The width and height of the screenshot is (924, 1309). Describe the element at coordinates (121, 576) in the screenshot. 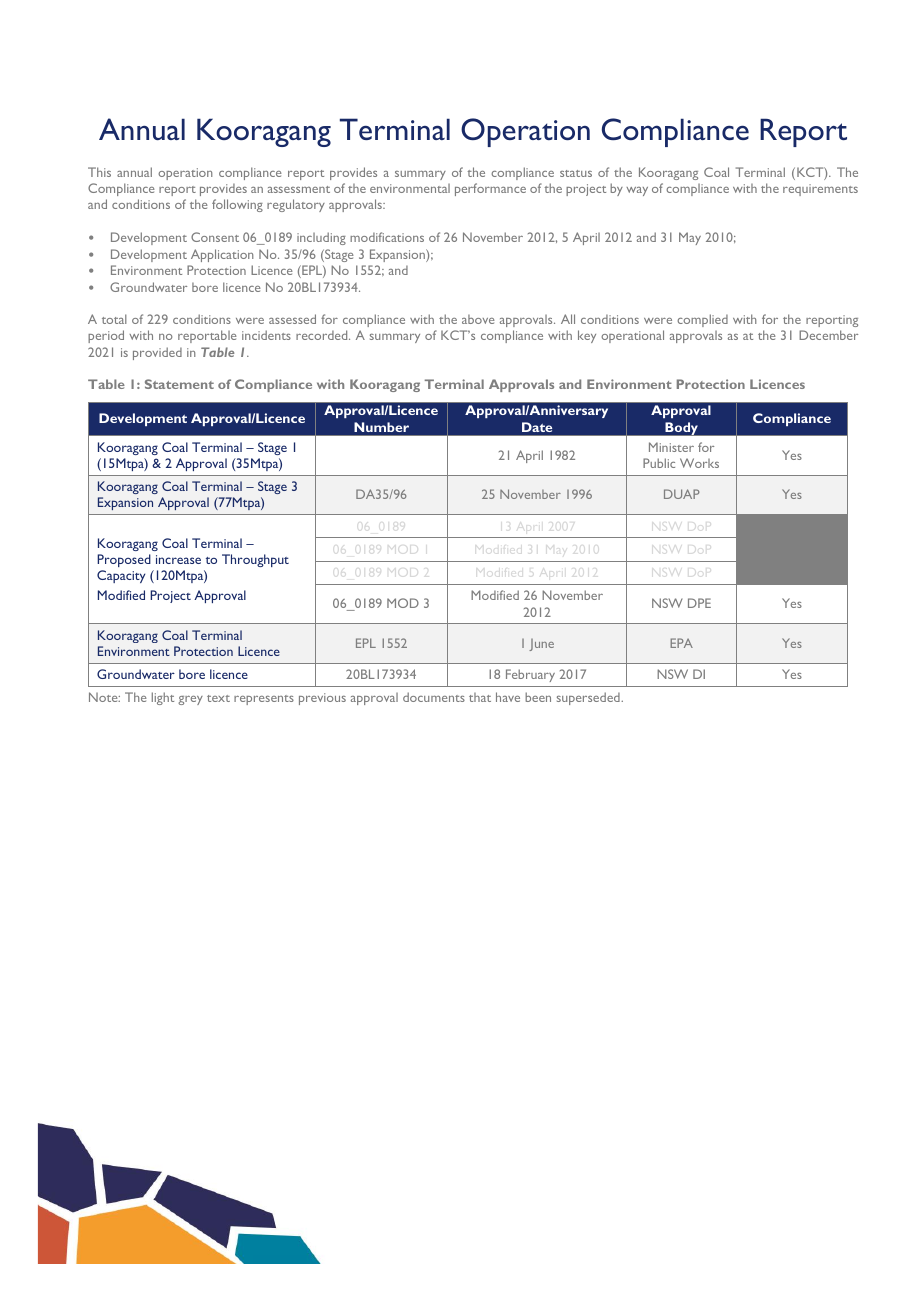

I see `Capacity` at that location.
